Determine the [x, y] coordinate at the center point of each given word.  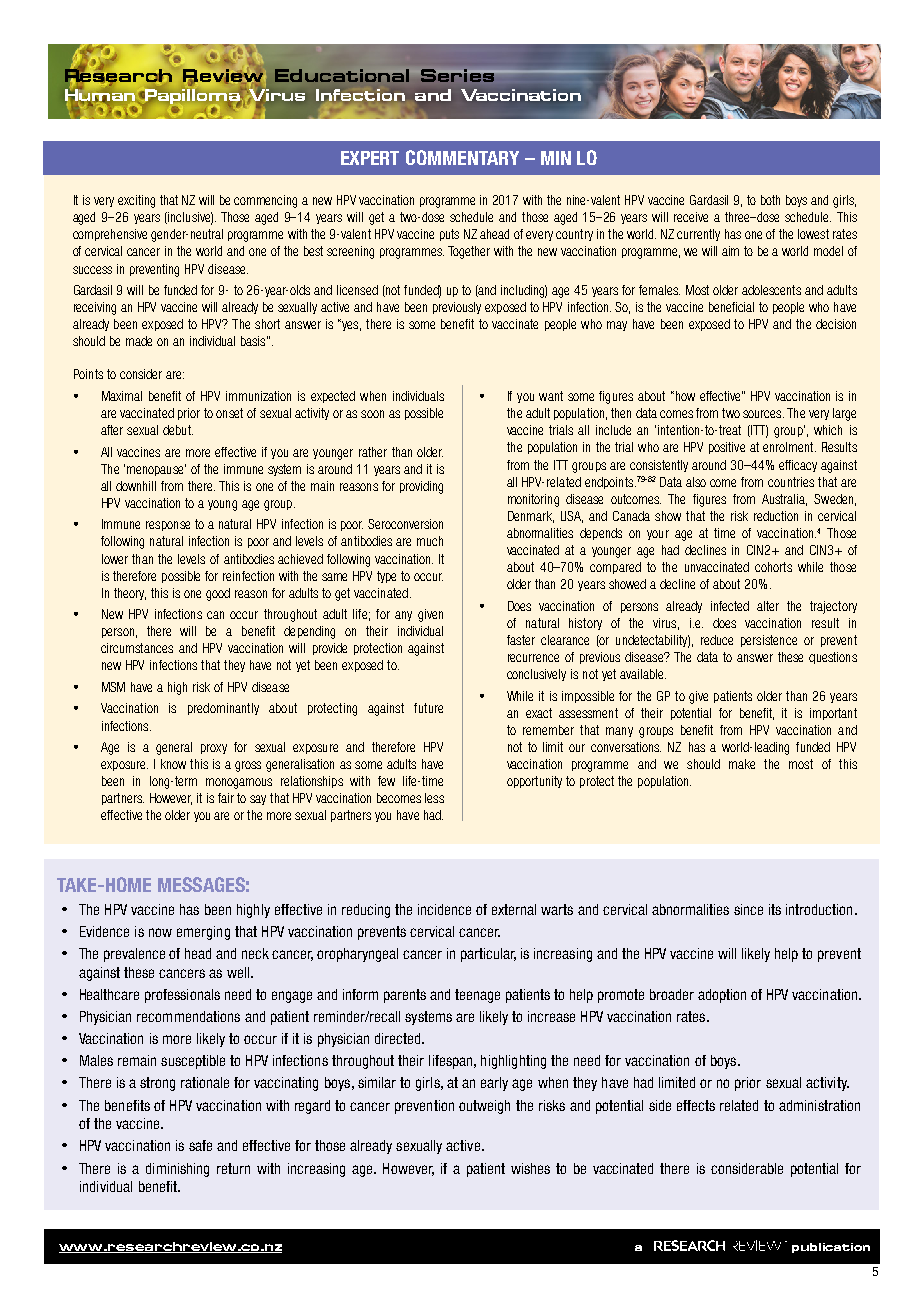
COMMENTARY [462, 157]
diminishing [177, 1170]
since [748, 909]
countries [791, 482]
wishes [530, 1168]
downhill [136, 486]
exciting [136, 201]
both [770, 200]
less [434, 798]
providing [421, 487]
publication [831, 1248]
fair [226, 798]
